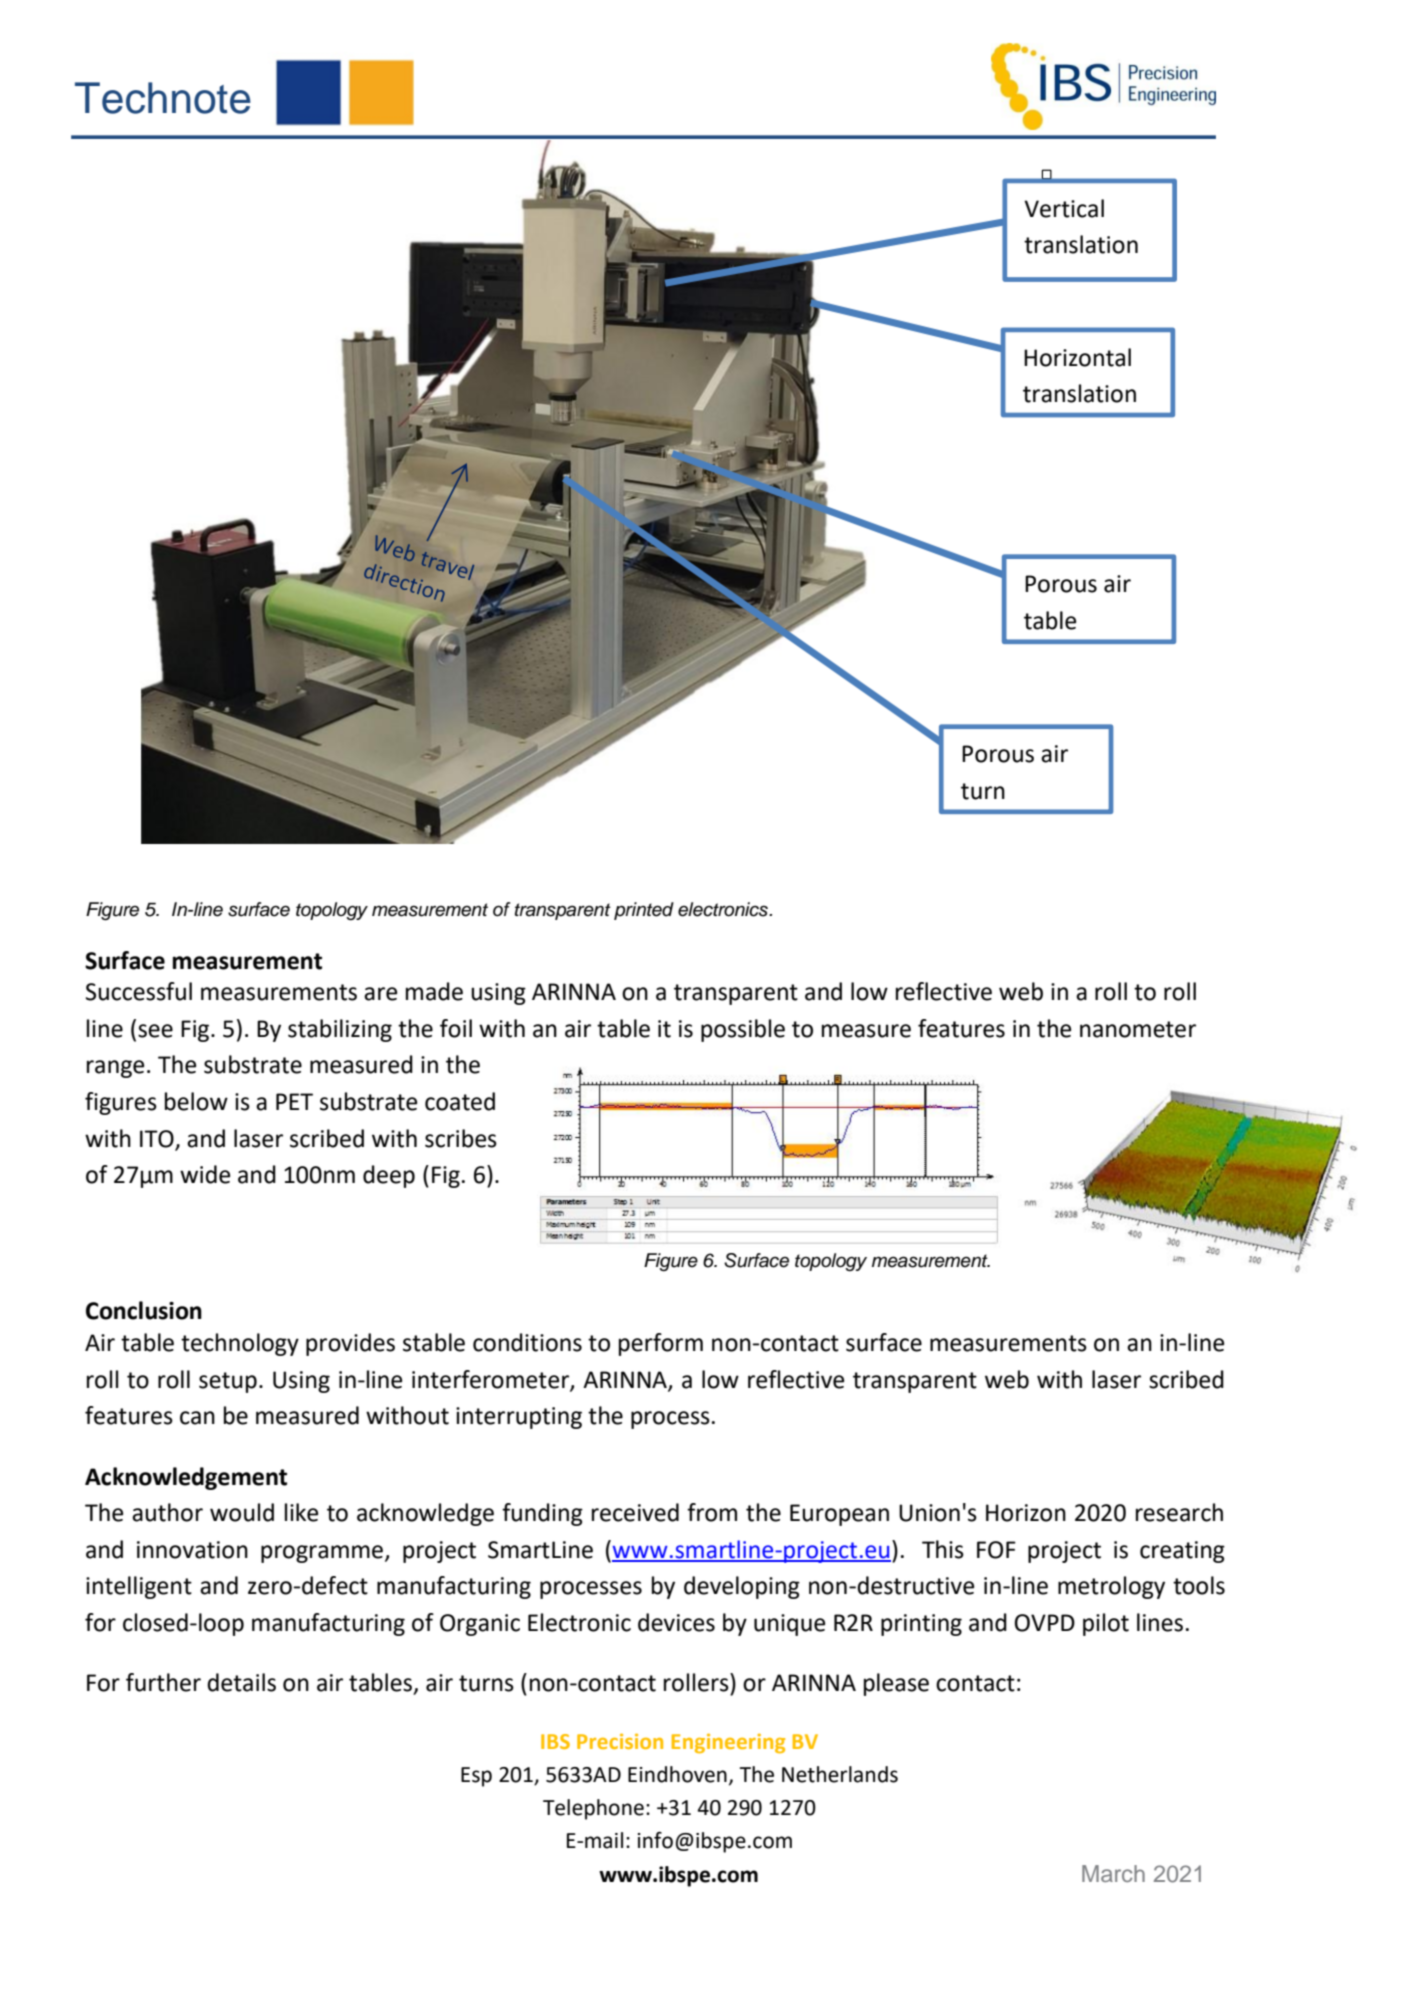  What do you see at coordinates (1138, 1029) in the document?
I see `nanometer` at bounding box center [1138, 1029].
